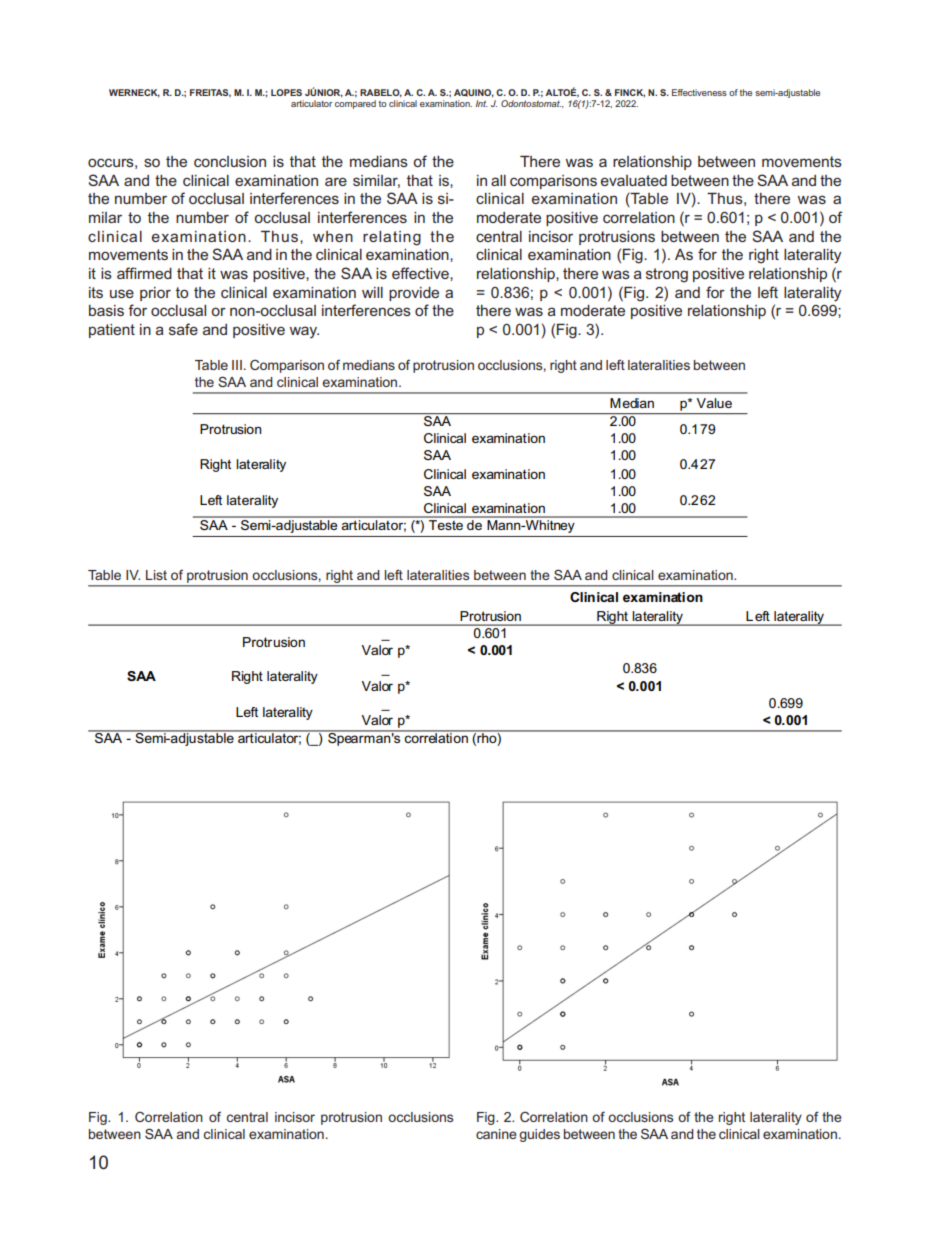 The image size is (952, 1233). What do you see at coordinates (230, 161) in the screenshot?
I see `conclusion` at bounding box center [230, 161].
